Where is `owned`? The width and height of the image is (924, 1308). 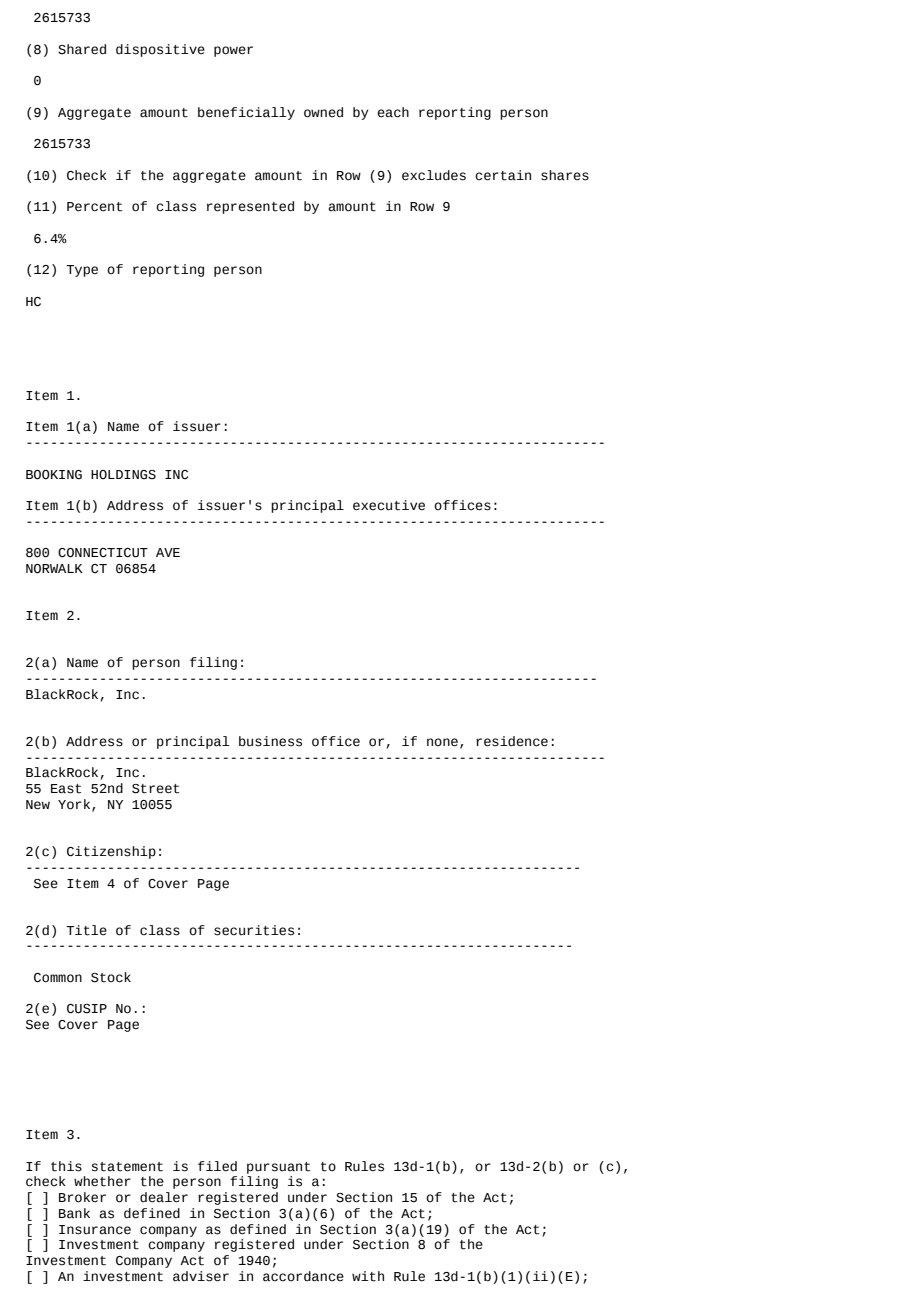
owned is located at coordinates (323, 112).
